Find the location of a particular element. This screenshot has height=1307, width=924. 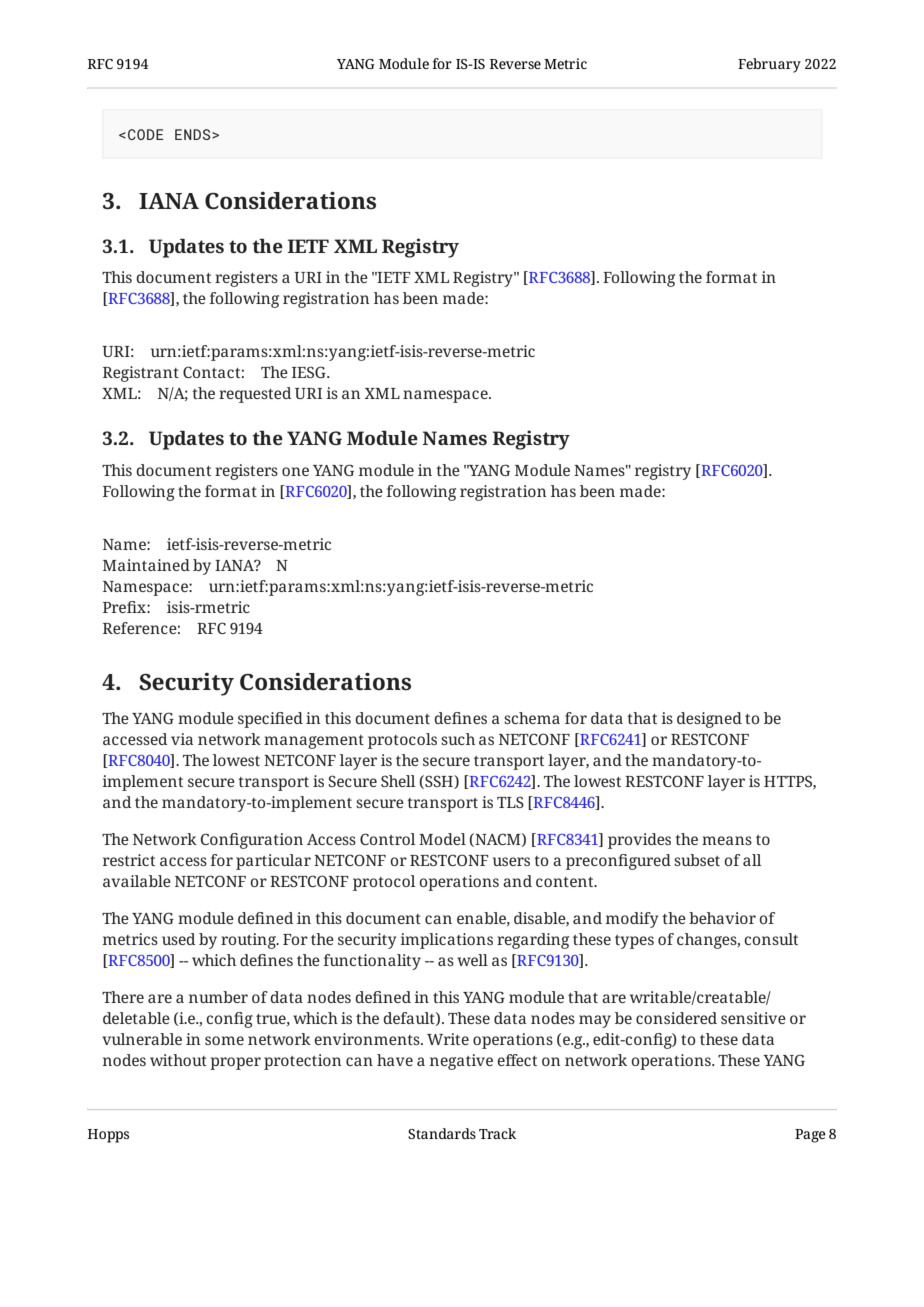

means is located at coordinates (727, 840).
